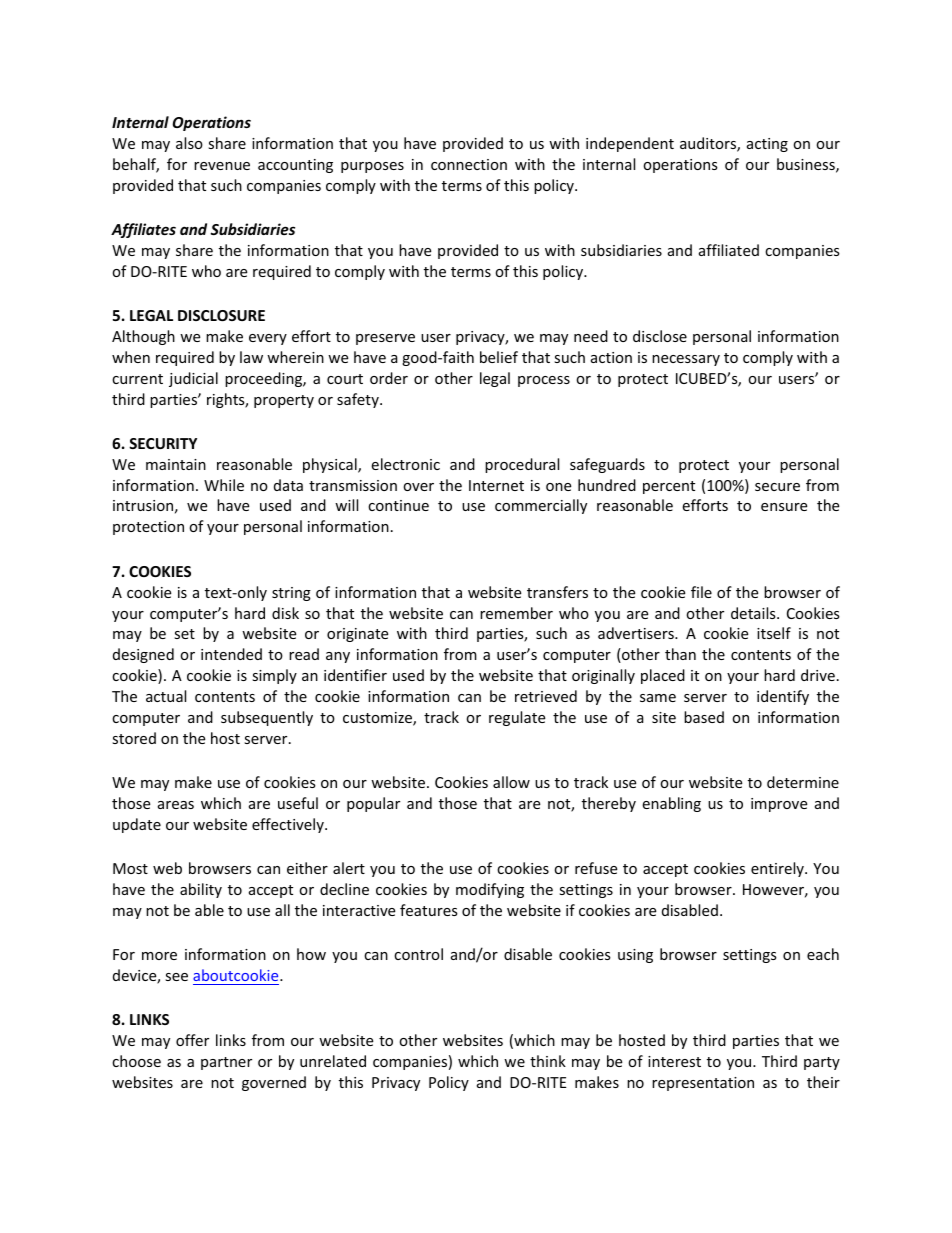 Image resolution: width=952 pixels, height=1233 pixels. Describe the element at coordinates (222, 166) in the document. I see `revenue` at that location.
